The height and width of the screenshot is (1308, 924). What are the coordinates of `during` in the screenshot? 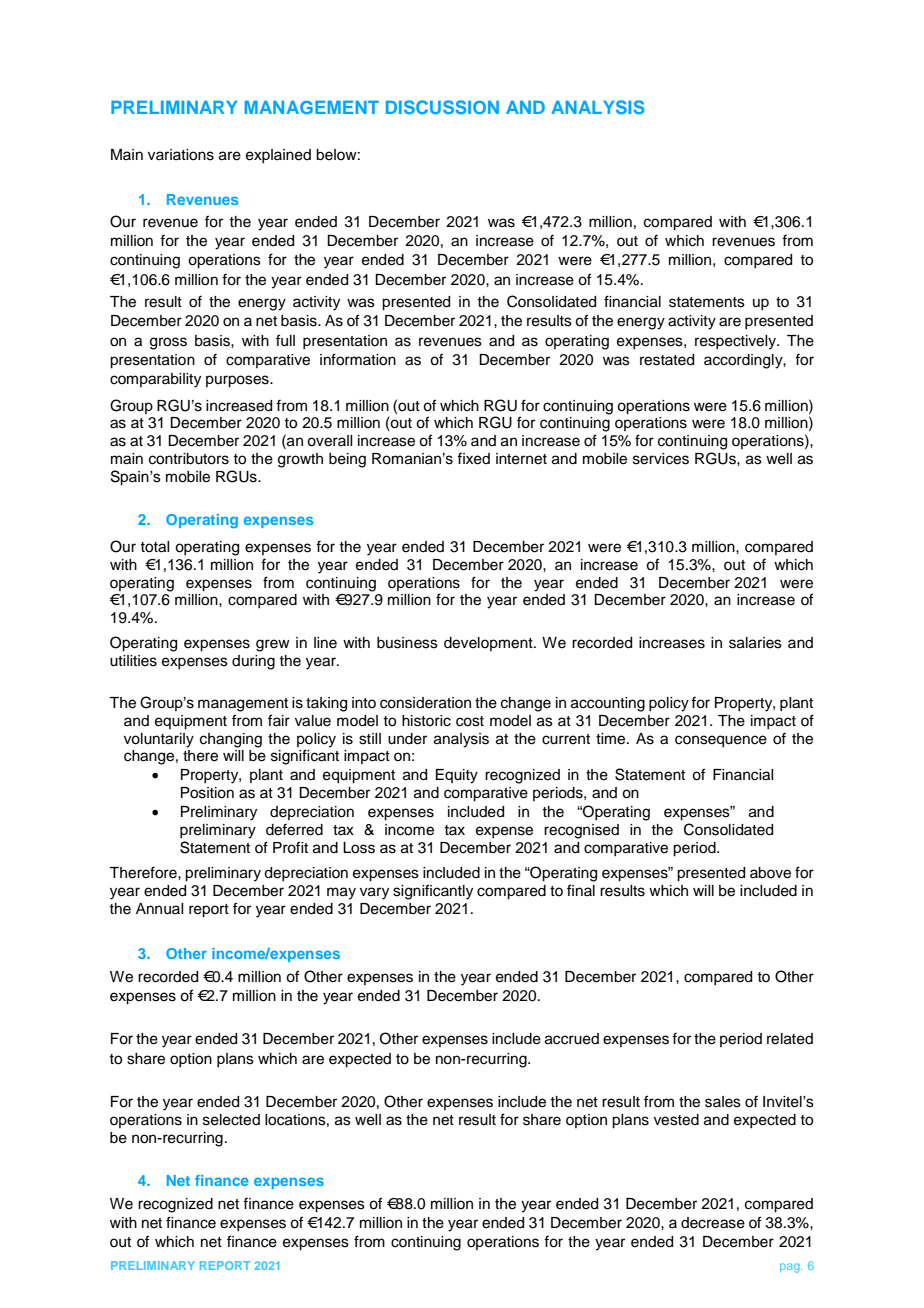 It's located at (253, 662).
